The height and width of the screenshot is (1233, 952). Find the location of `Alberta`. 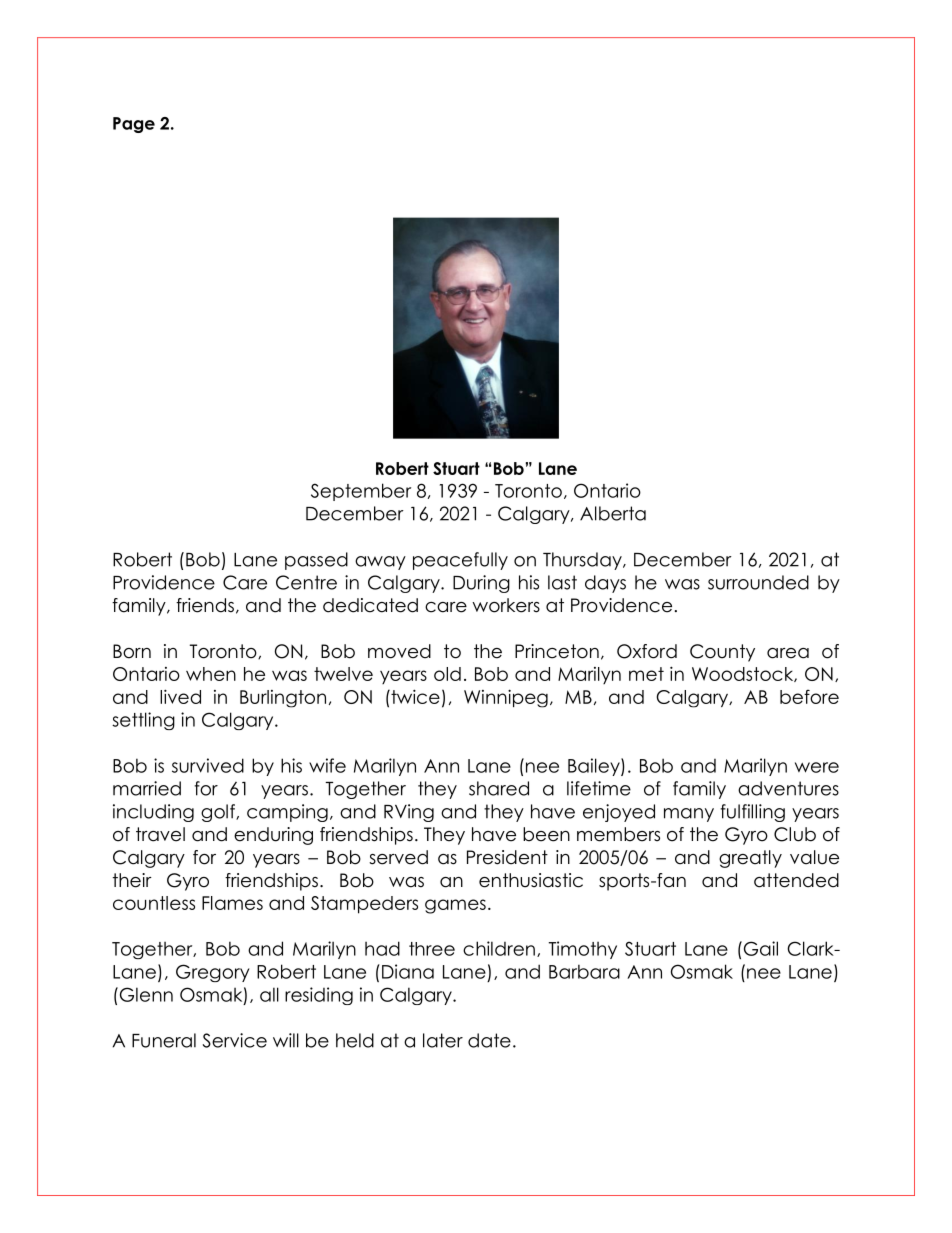

Alberta is located at coordinates (613, 513).
